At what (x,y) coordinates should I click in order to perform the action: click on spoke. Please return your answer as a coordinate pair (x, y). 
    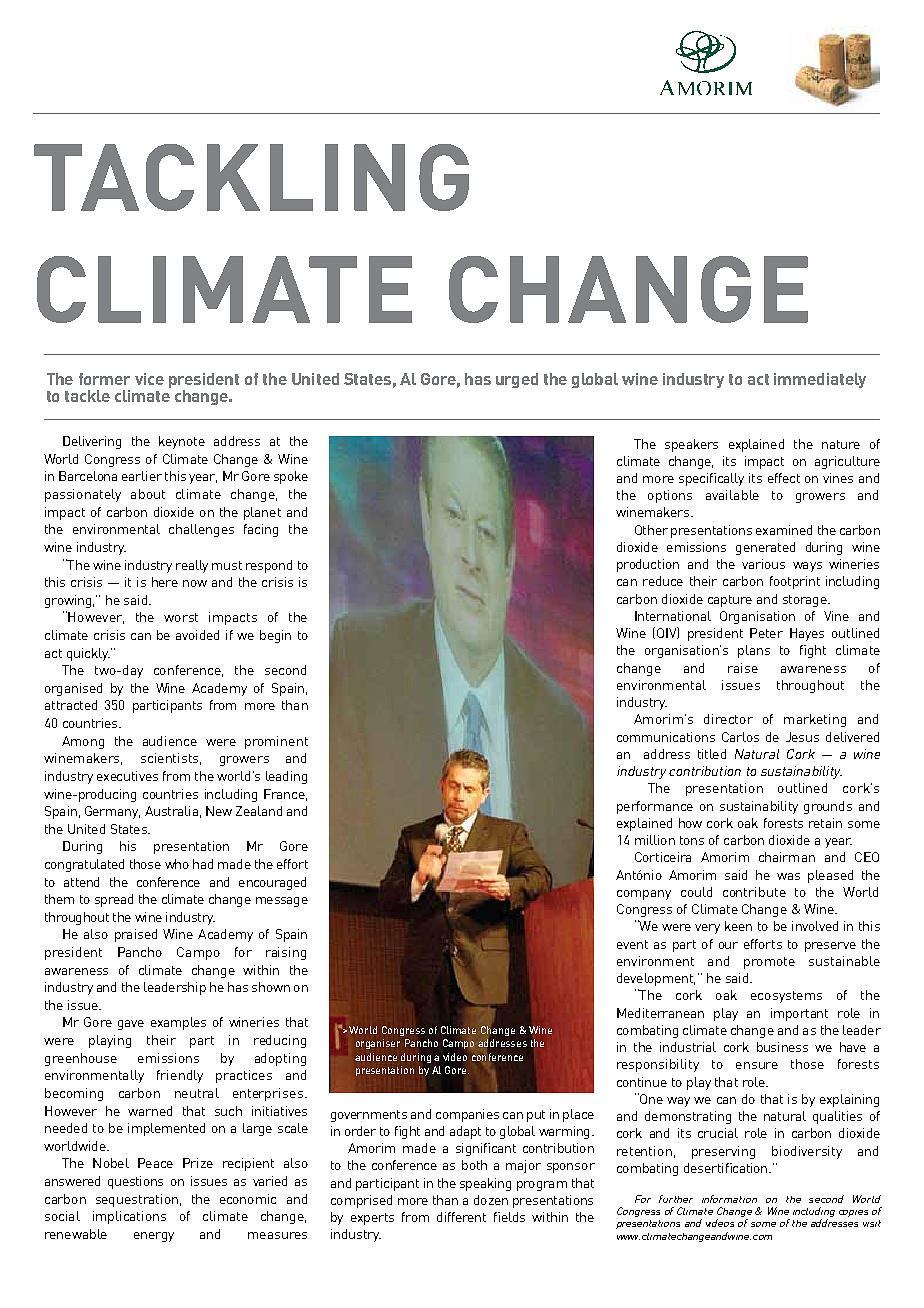
    Looking at the image, I should click on (291, 477).
